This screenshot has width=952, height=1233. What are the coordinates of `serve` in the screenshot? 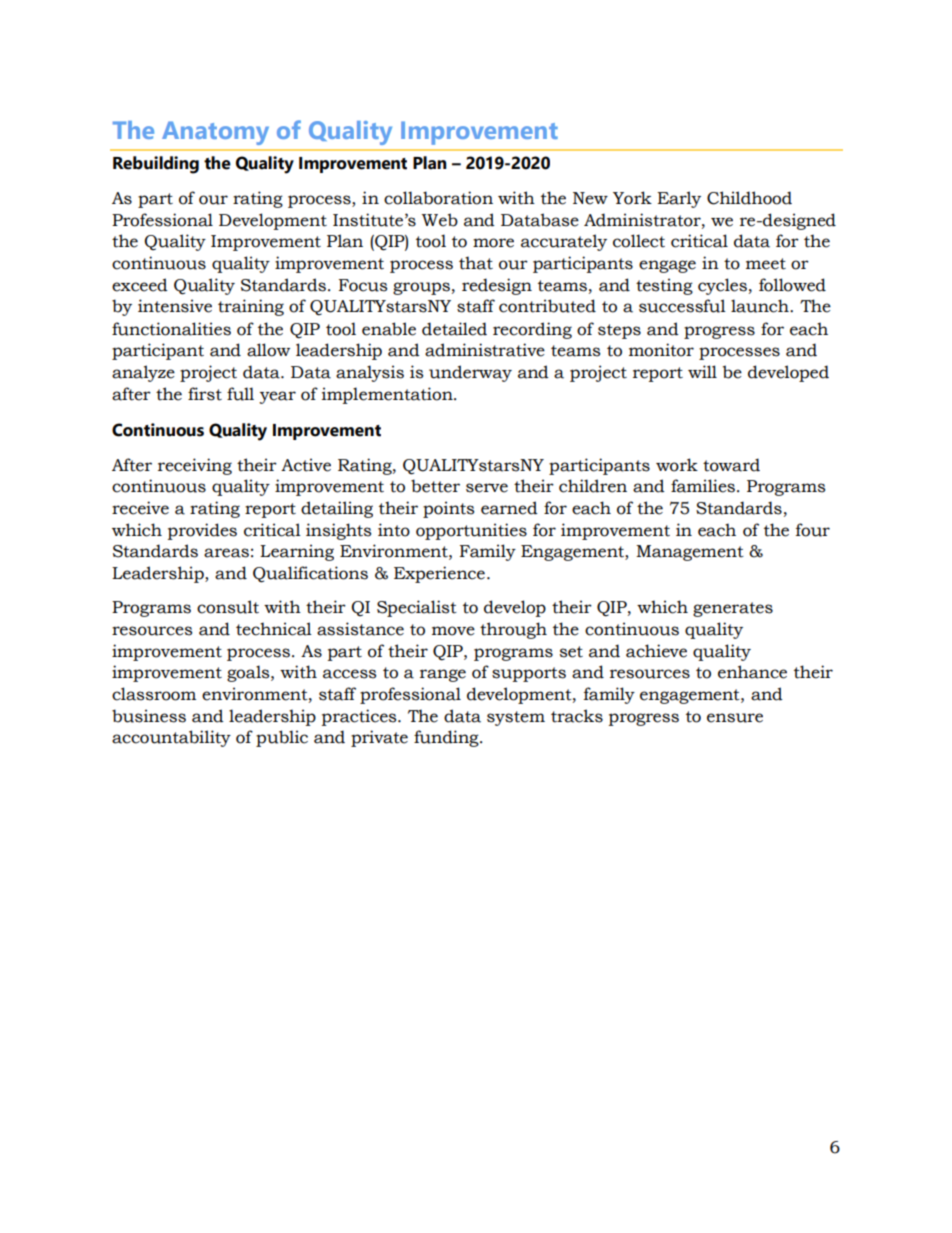 It's located at (487, 488).
